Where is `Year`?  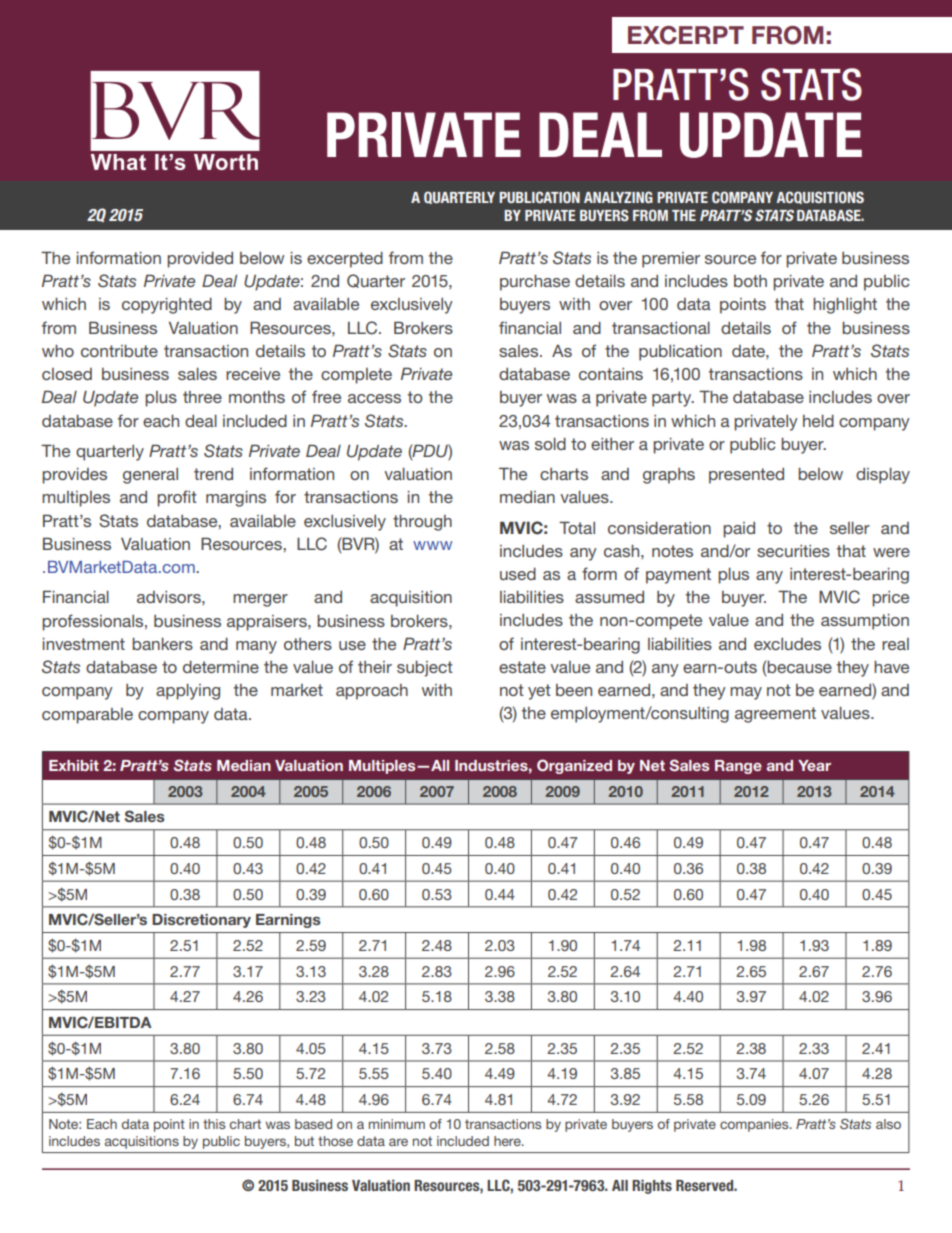 Year is located at coordinates (814, 765).
